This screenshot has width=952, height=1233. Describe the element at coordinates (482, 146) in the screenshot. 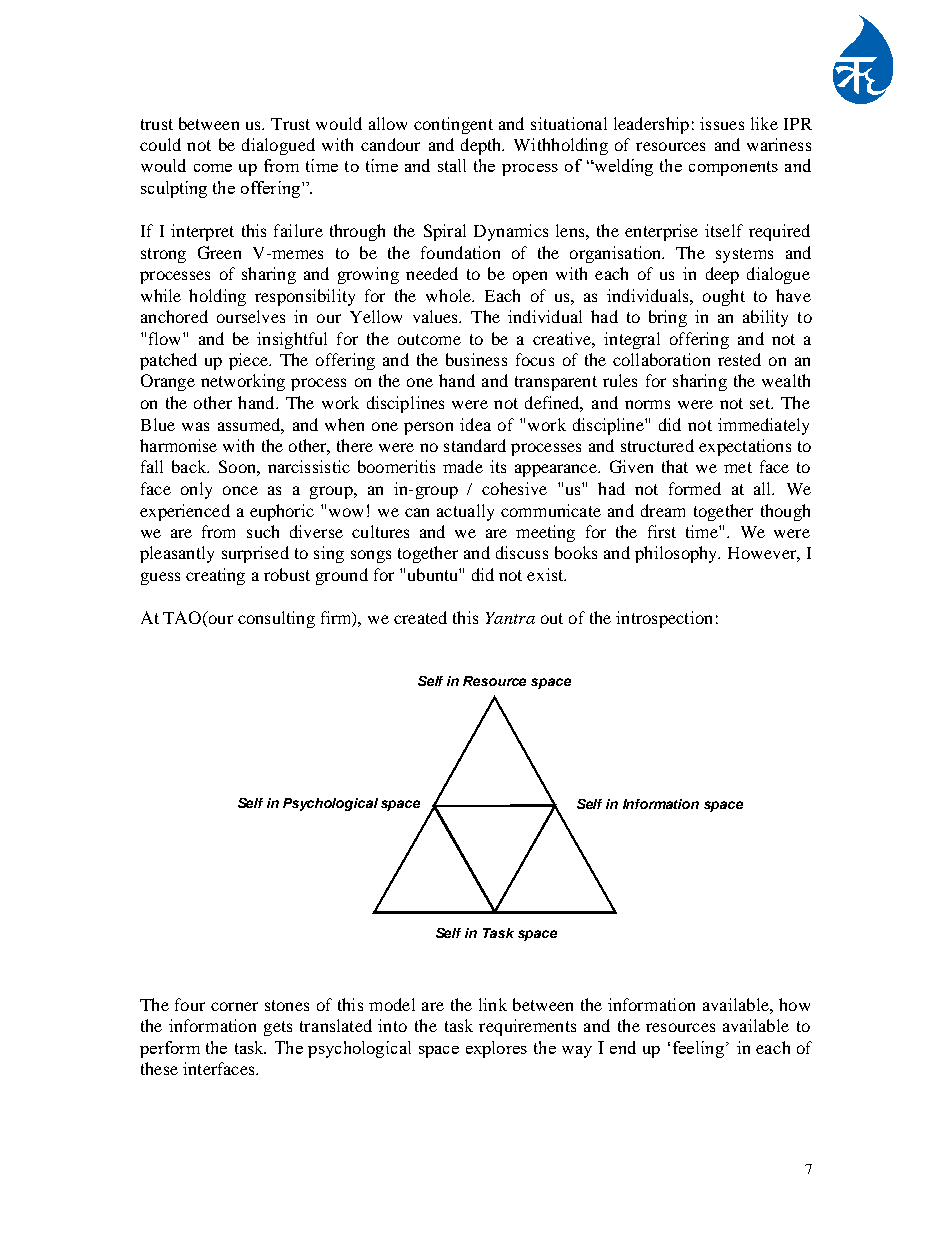

I see `depth` at that location.
